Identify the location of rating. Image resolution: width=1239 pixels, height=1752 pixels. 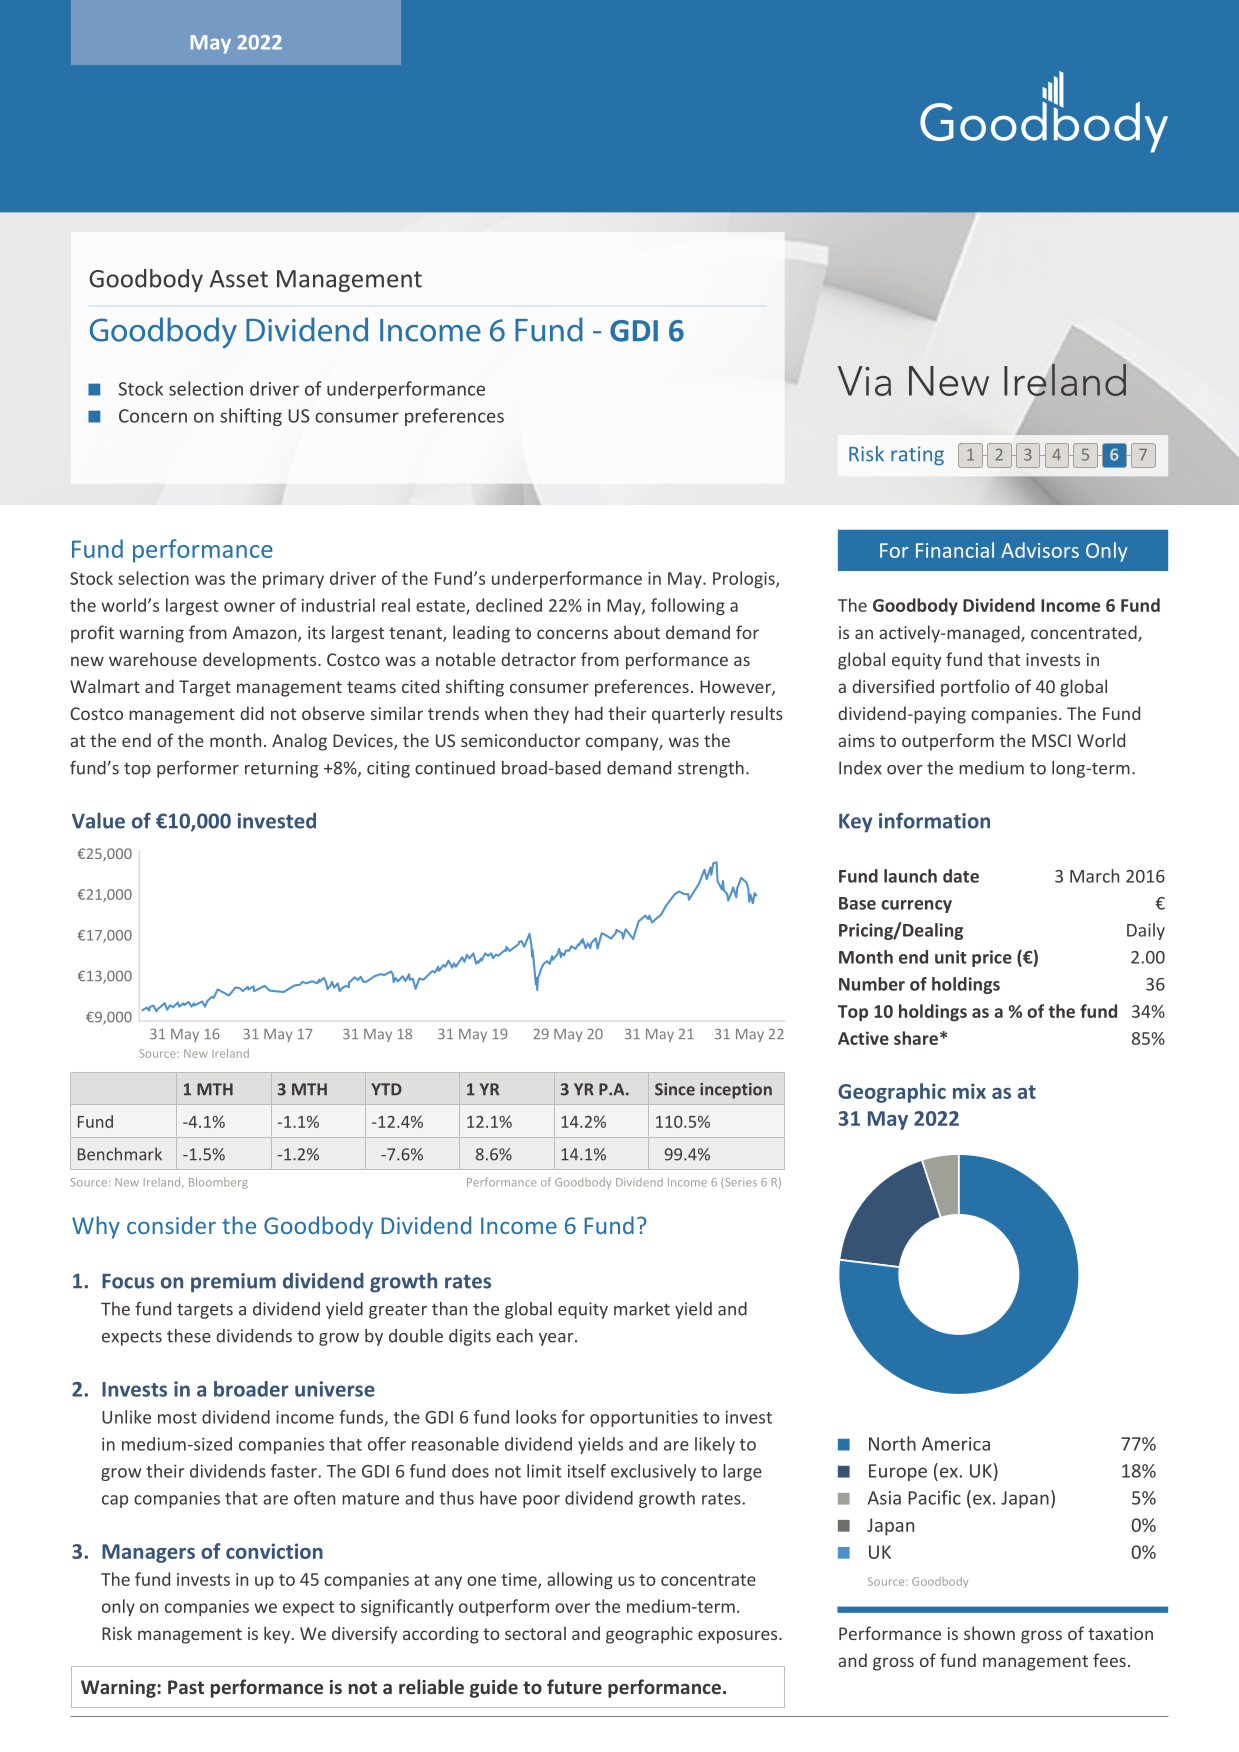
(917, 455).
